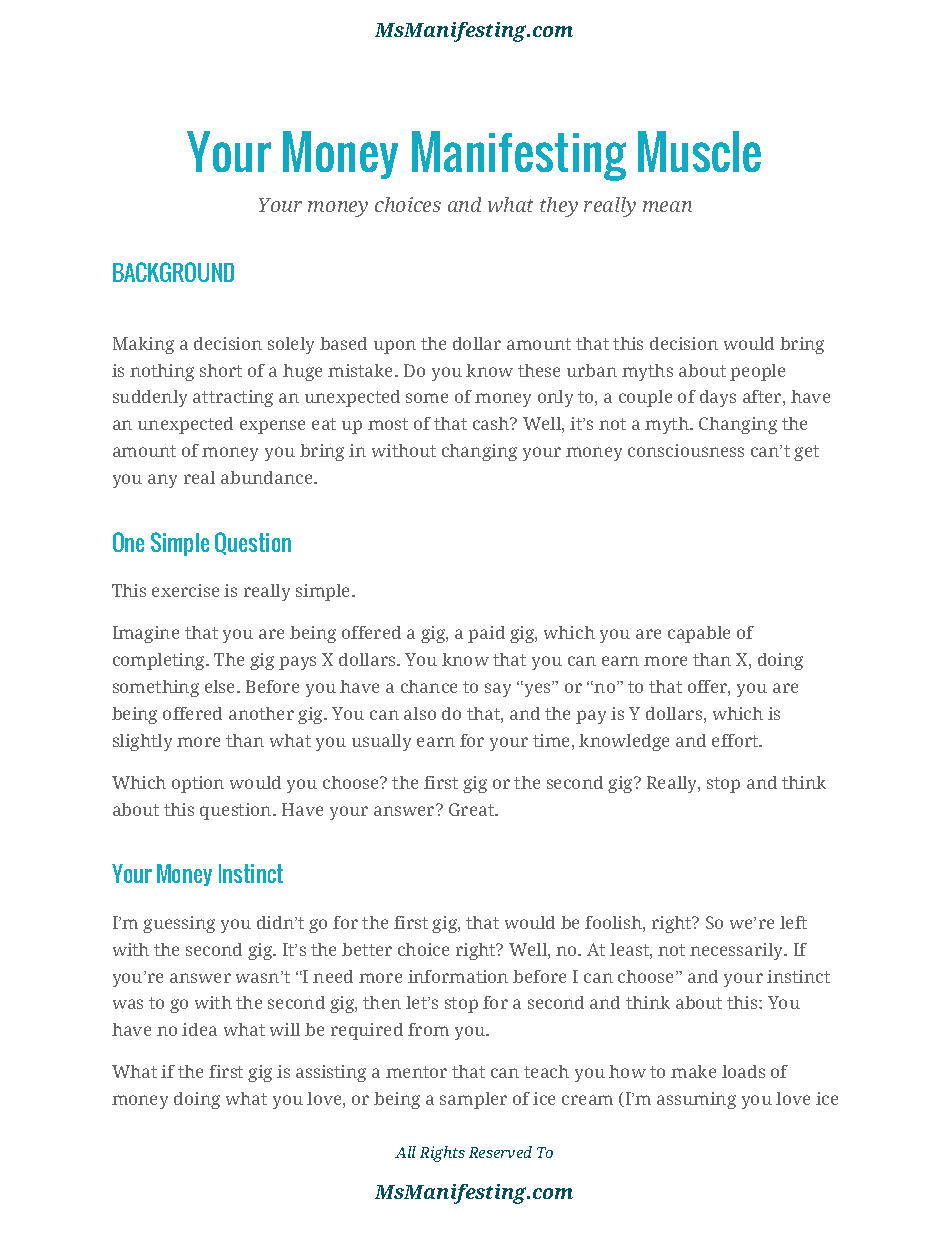 The image size is (952, 1233). What do you see at coordinates (473, 1100) in the screenshot?
I see `sampler` at bounding box center [473, 1100].
